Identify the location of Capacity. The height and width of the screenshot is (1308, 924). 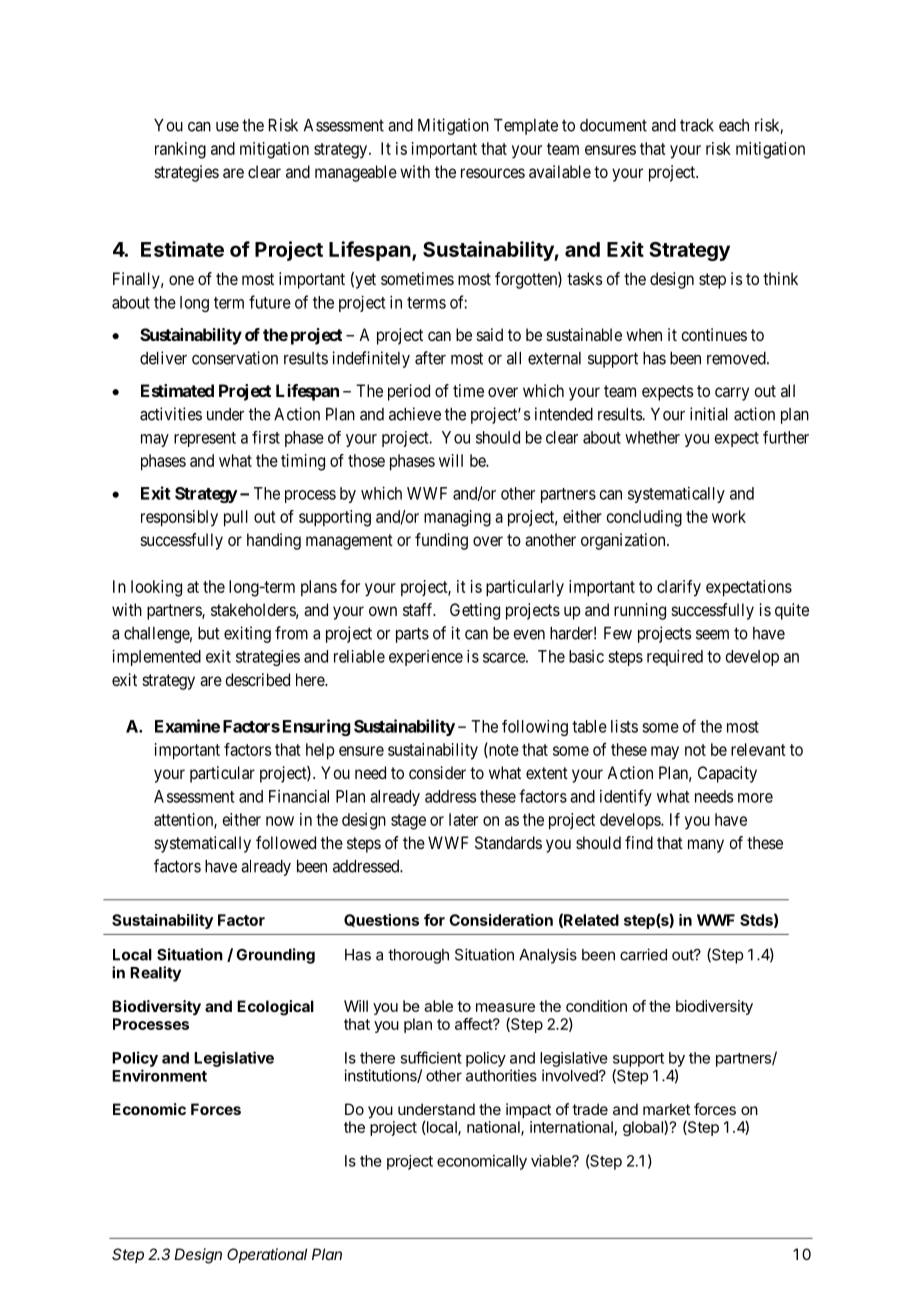
(727, 774).
